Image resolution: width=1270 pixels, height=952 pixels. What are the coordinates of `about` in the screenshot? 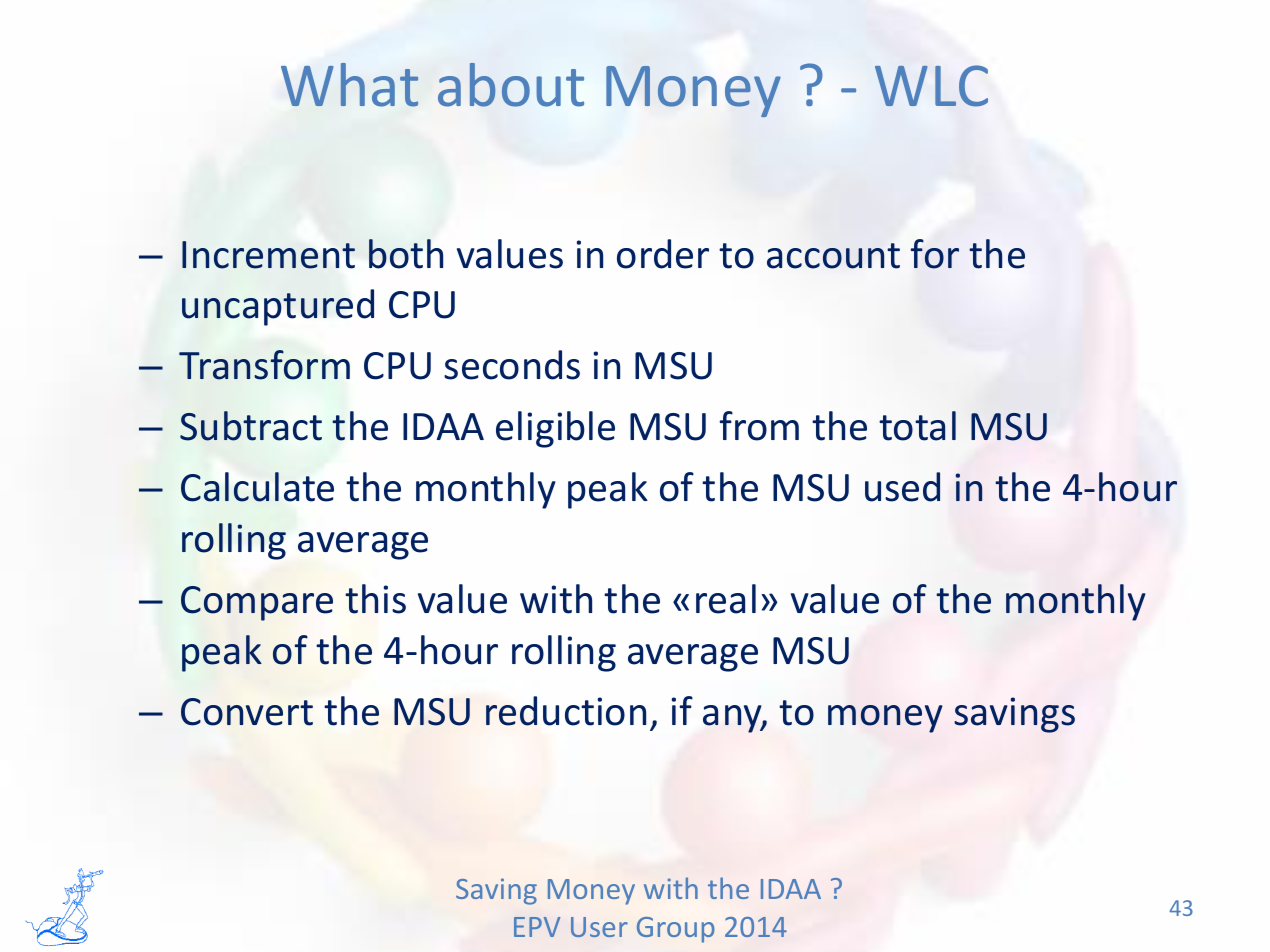 It's located at (511, 85).
